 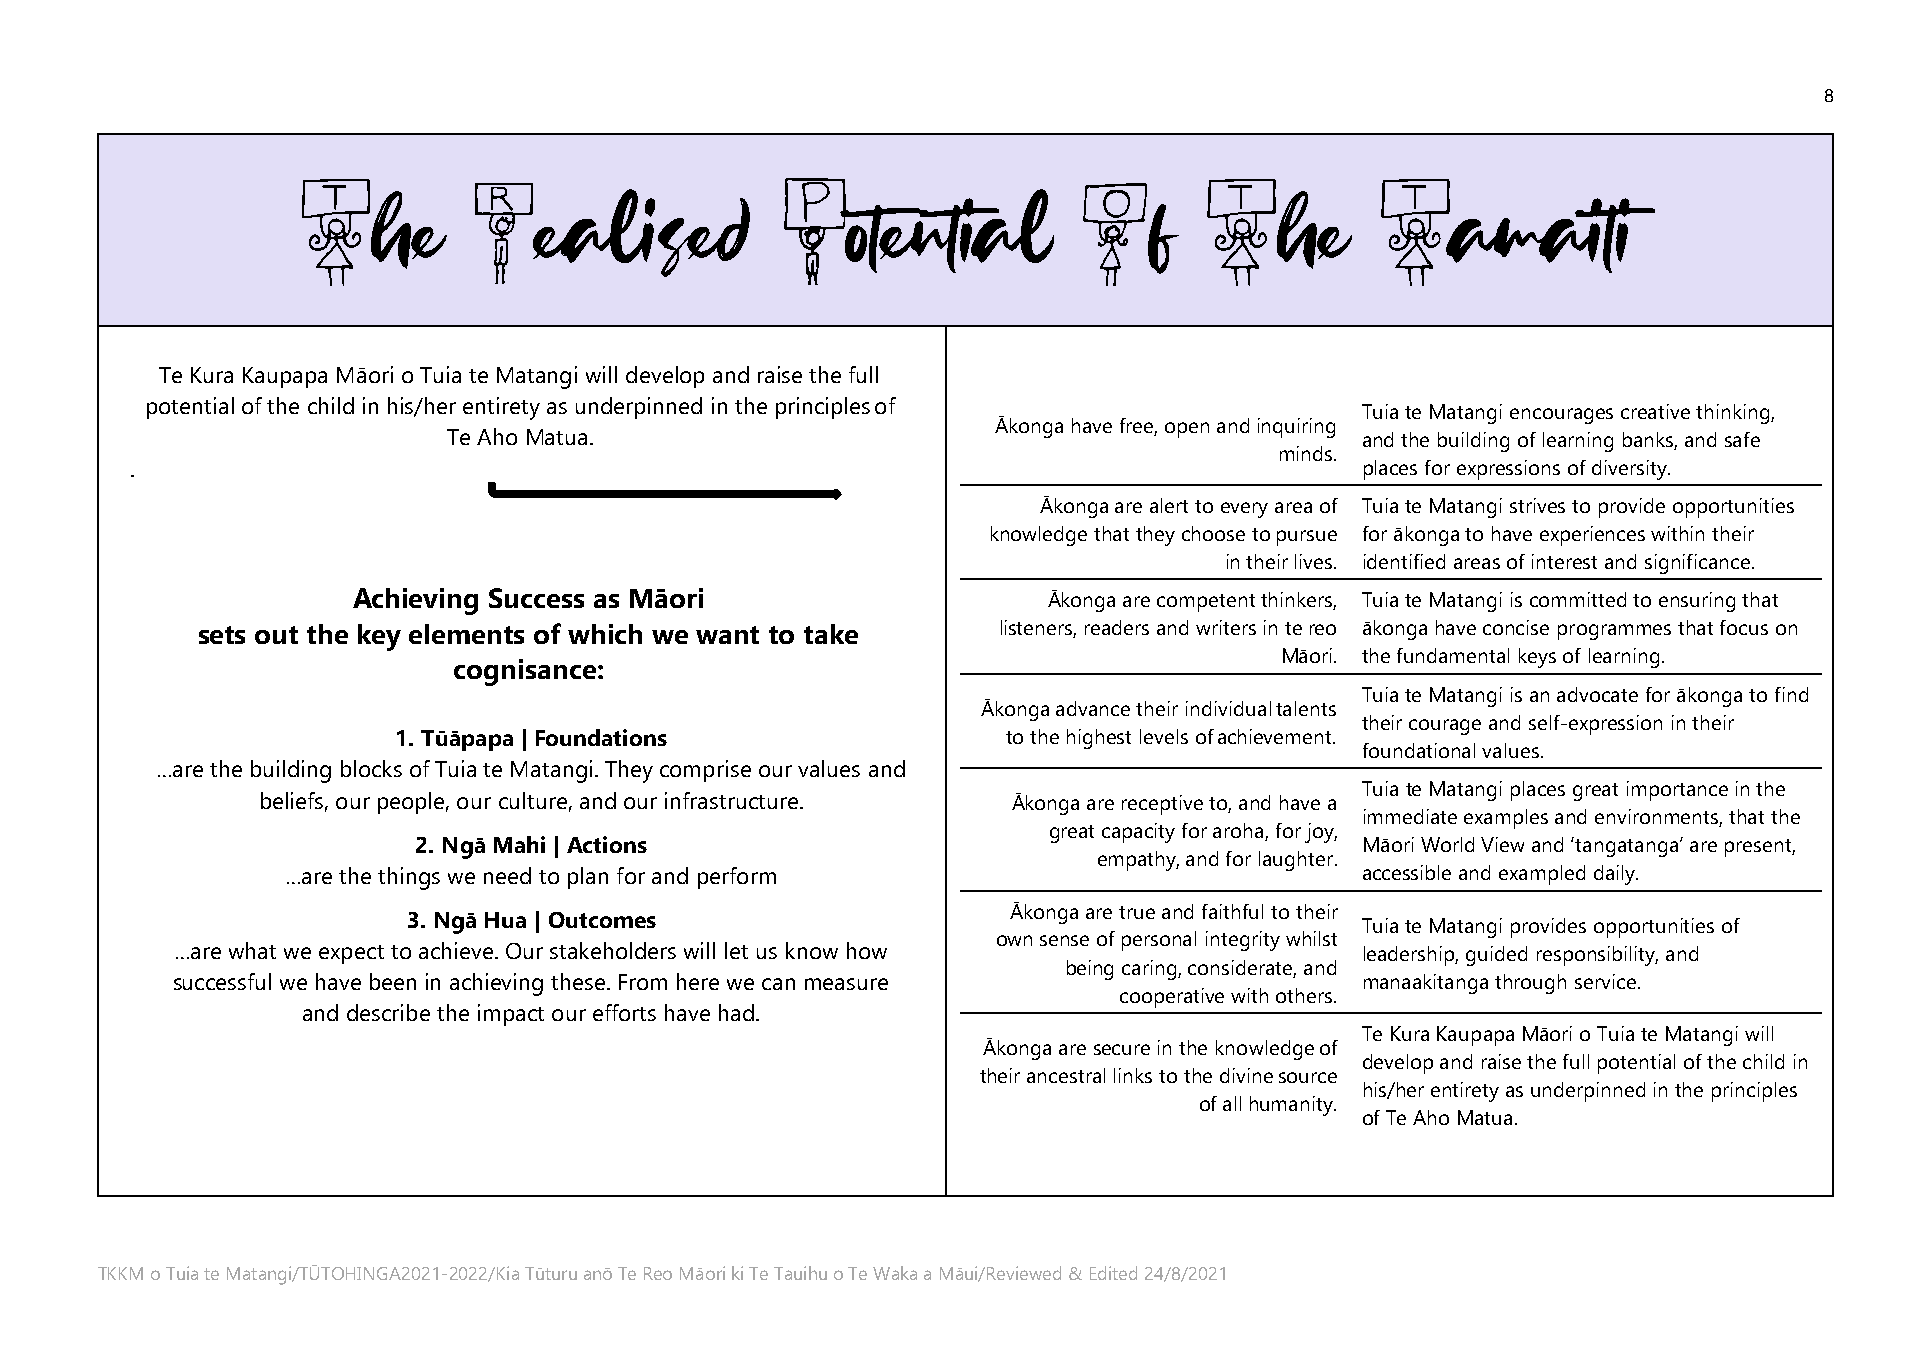 I want to click on creative, so click(x=1655, y=411).
